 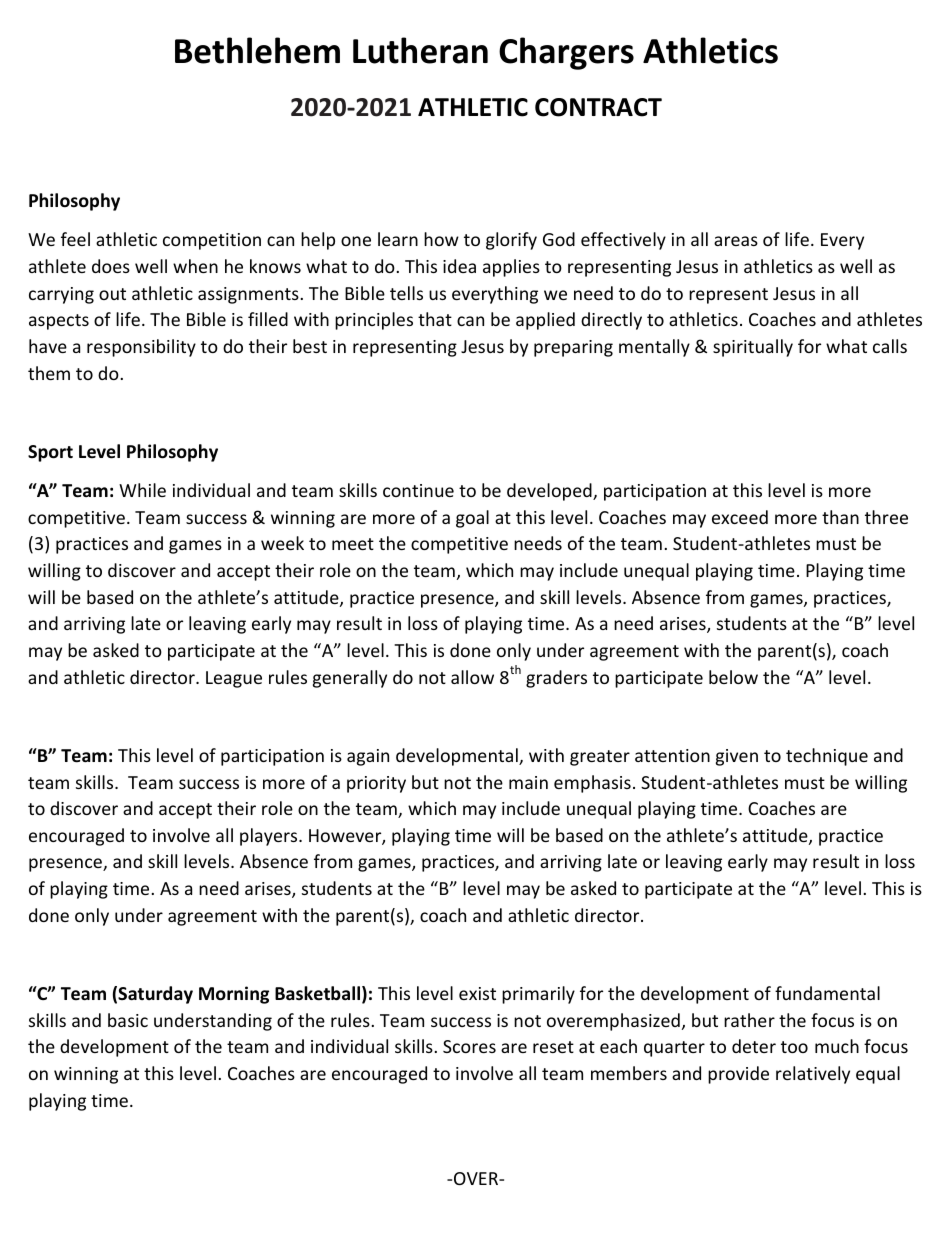 I want to click on basic, so click(x=128, y=1020).
